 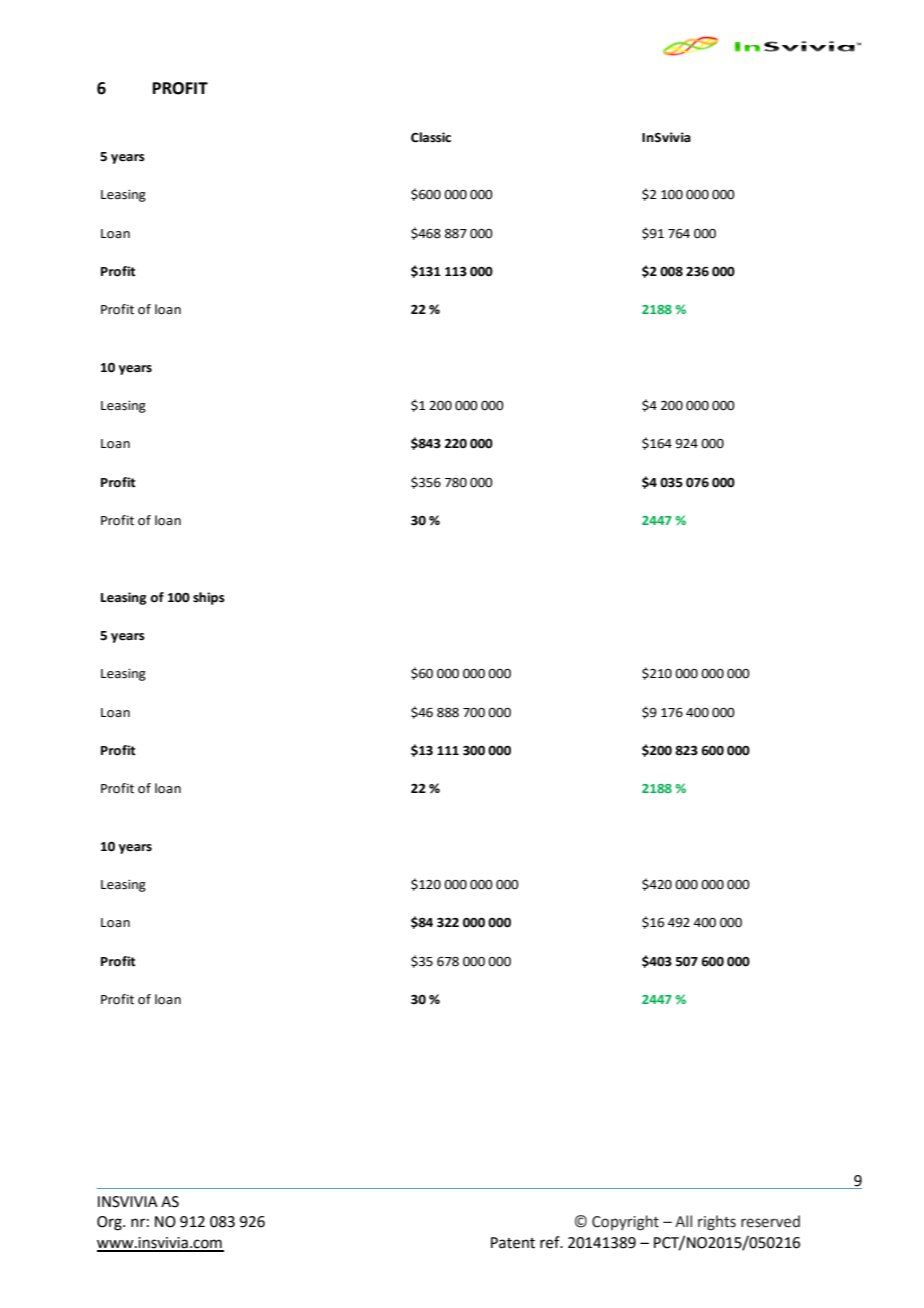 What do you see at coordinates (431, 137) in the document?
I see `Classic` at bounding box center [431, 137].
